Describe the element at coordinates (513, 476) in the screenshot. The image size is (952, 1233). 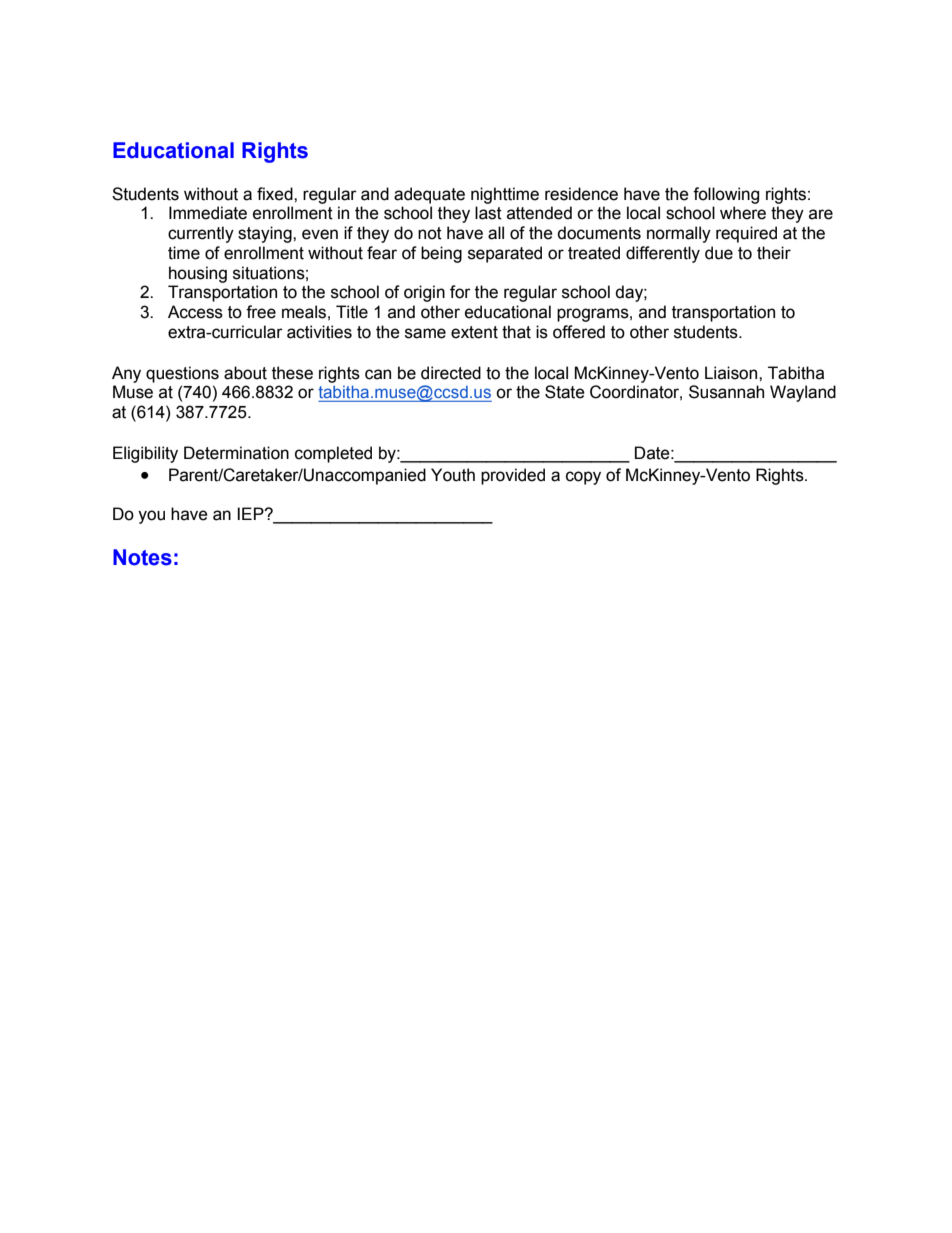
I see `provided` at that location.
